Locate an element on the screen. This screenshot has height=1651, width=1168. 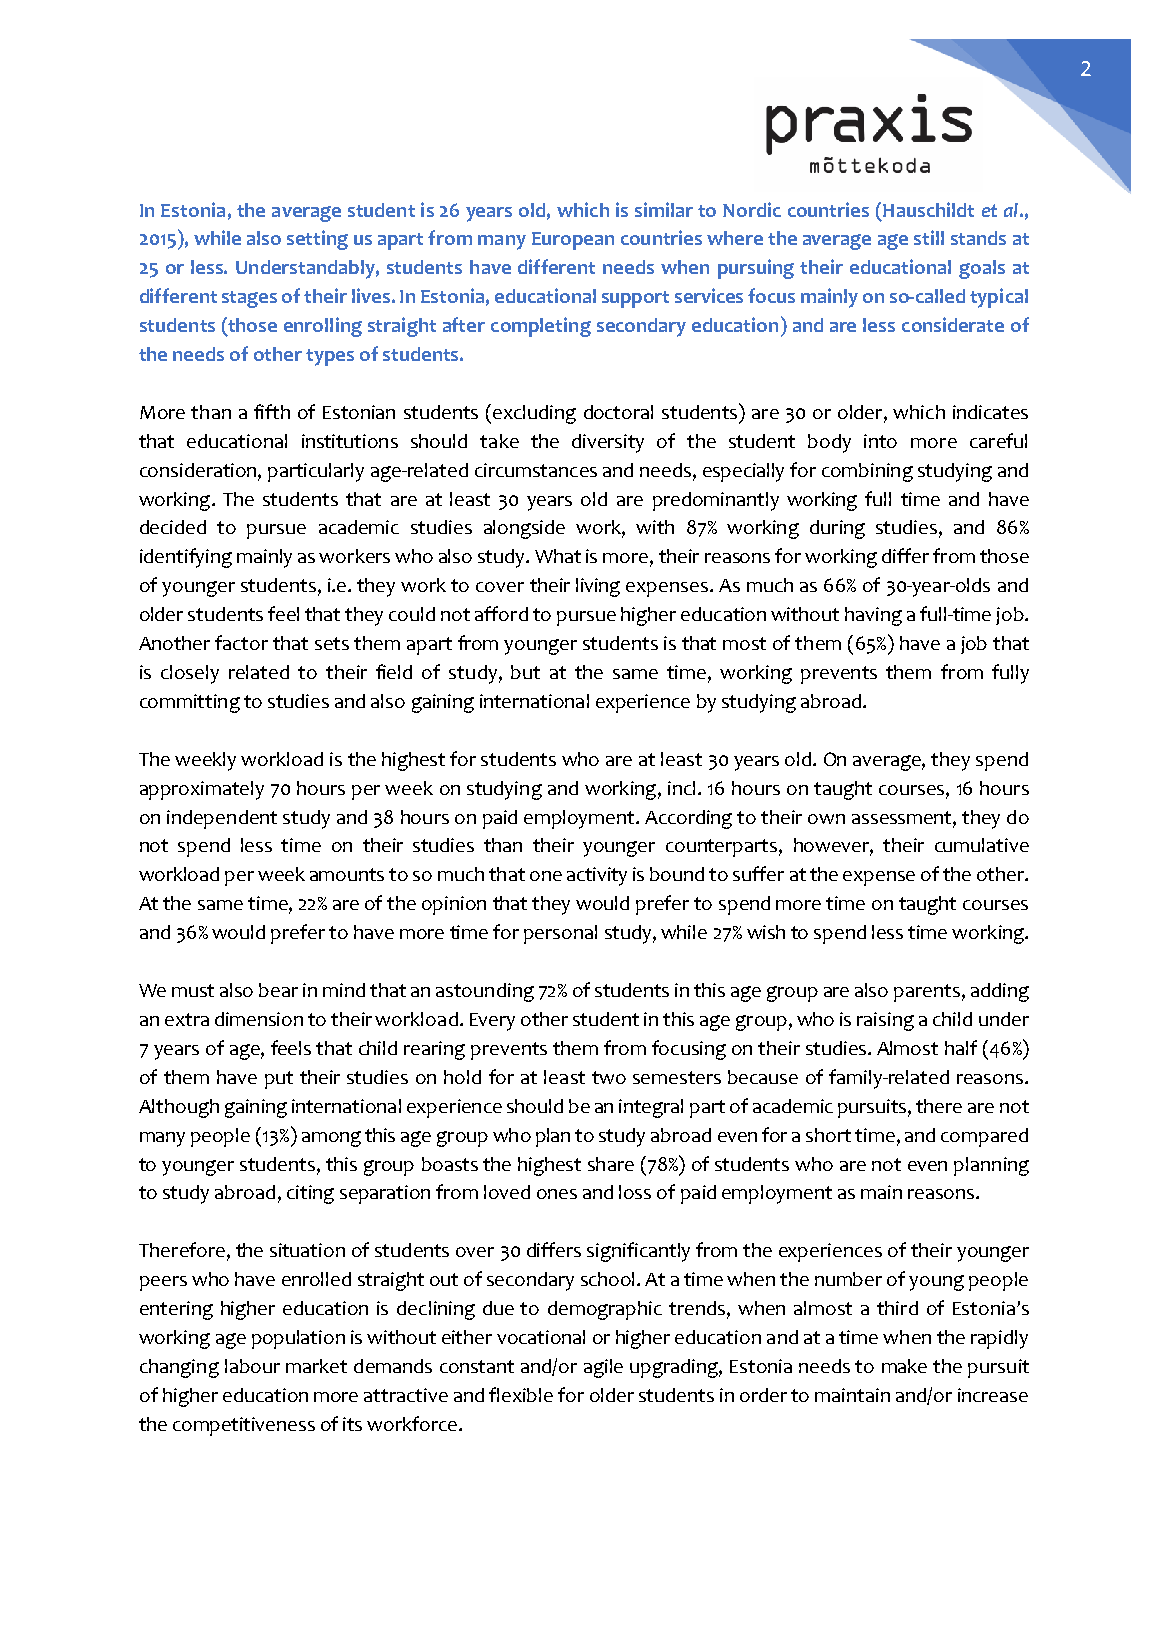
still is located at coordinates (929, 237).
